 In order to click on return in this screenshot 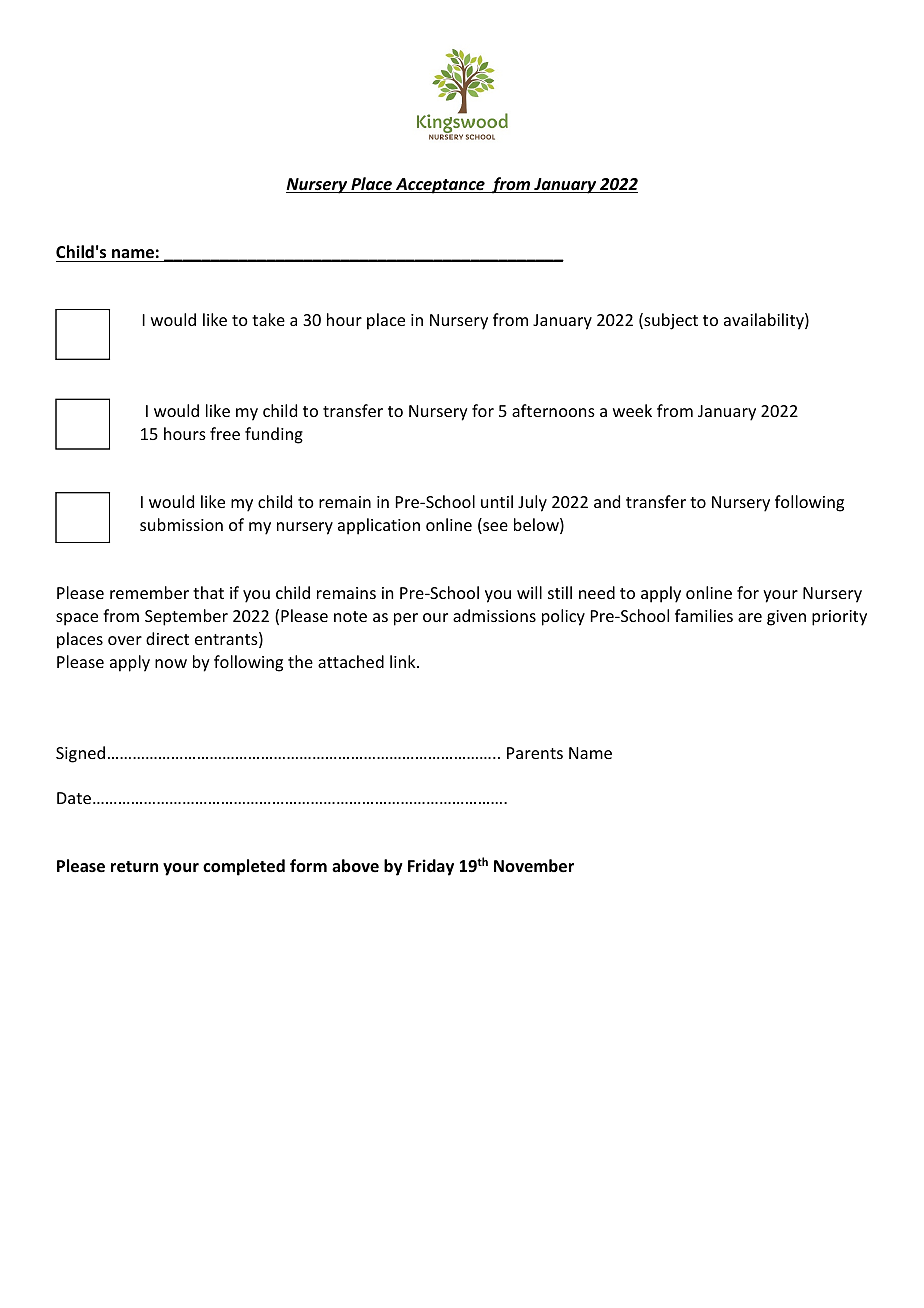, I will do `click(134, 867)`.
